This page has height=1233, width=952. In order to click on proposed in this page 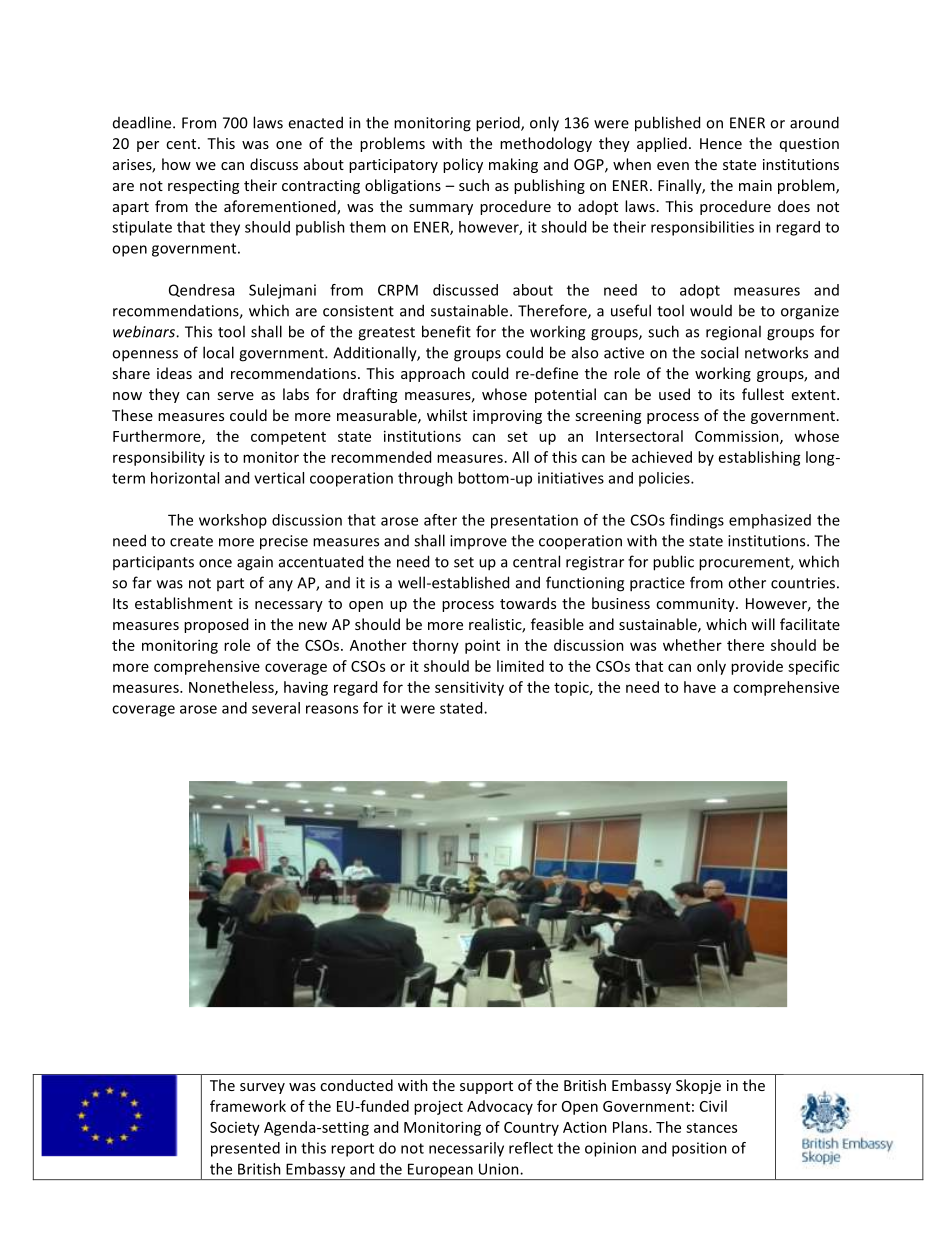, I will do `click(216, 625)`.
